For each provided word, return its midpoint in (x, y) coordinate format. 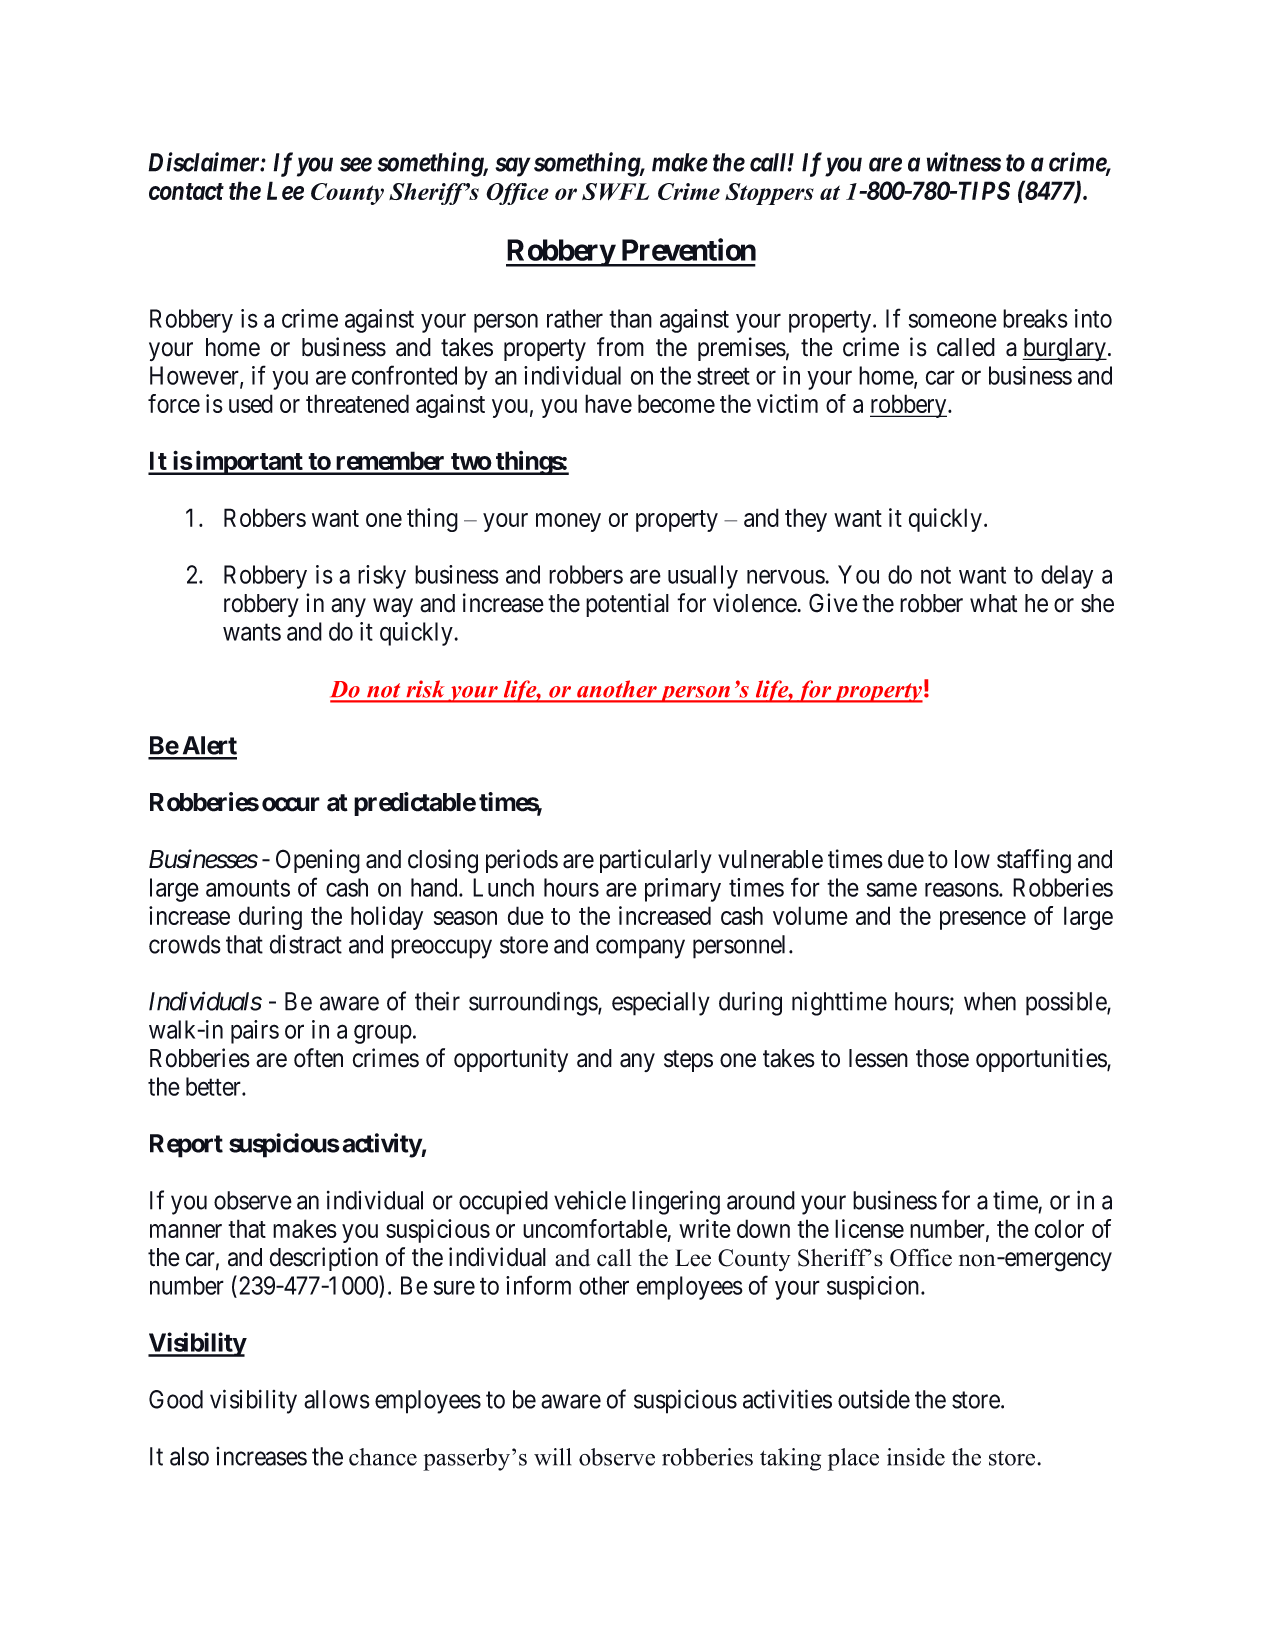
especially (661, 1004)
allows (337, 1399)
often (318, 1058)
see (356, 165)
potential (627, 605)
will (552, 1457)
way (393, 607)
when (990, 1001)
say (512, 167)
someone (953, 321)
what (993, 603)
